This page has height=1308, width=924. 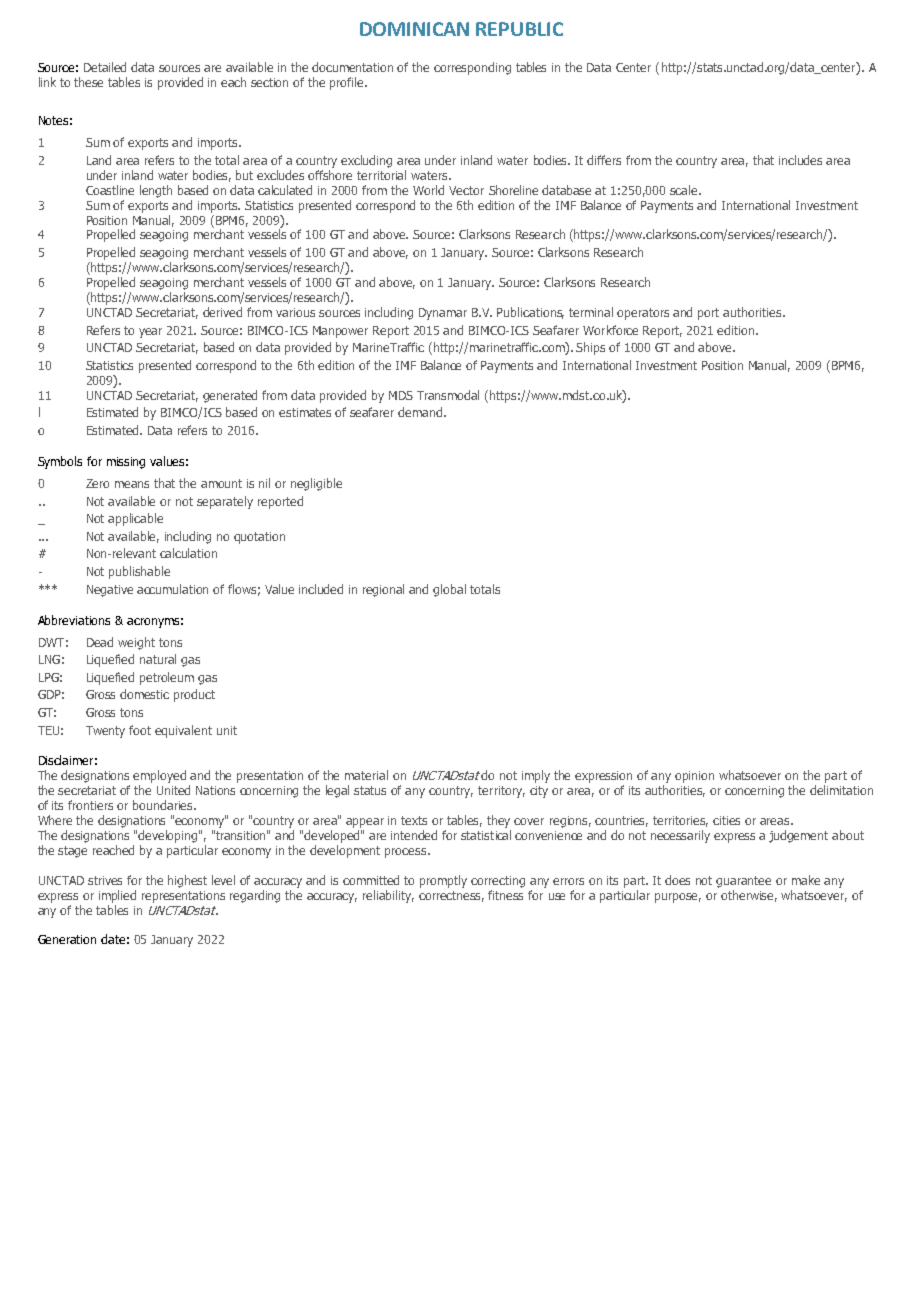 I want to click on Detailed, so click(x=105, y=67).
